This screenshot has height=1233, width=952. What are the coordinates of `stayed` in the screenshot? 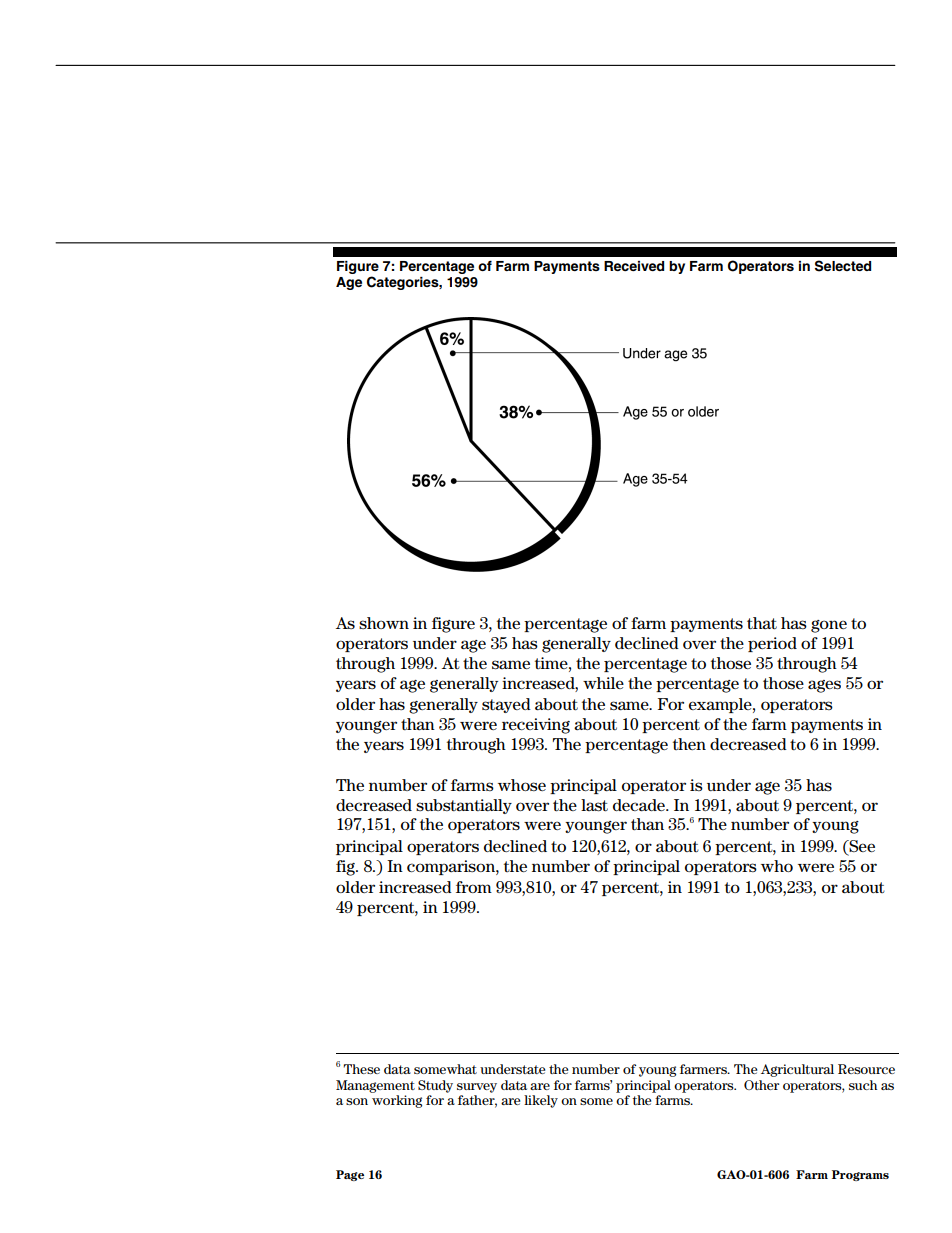 It's located at (506, 705).
